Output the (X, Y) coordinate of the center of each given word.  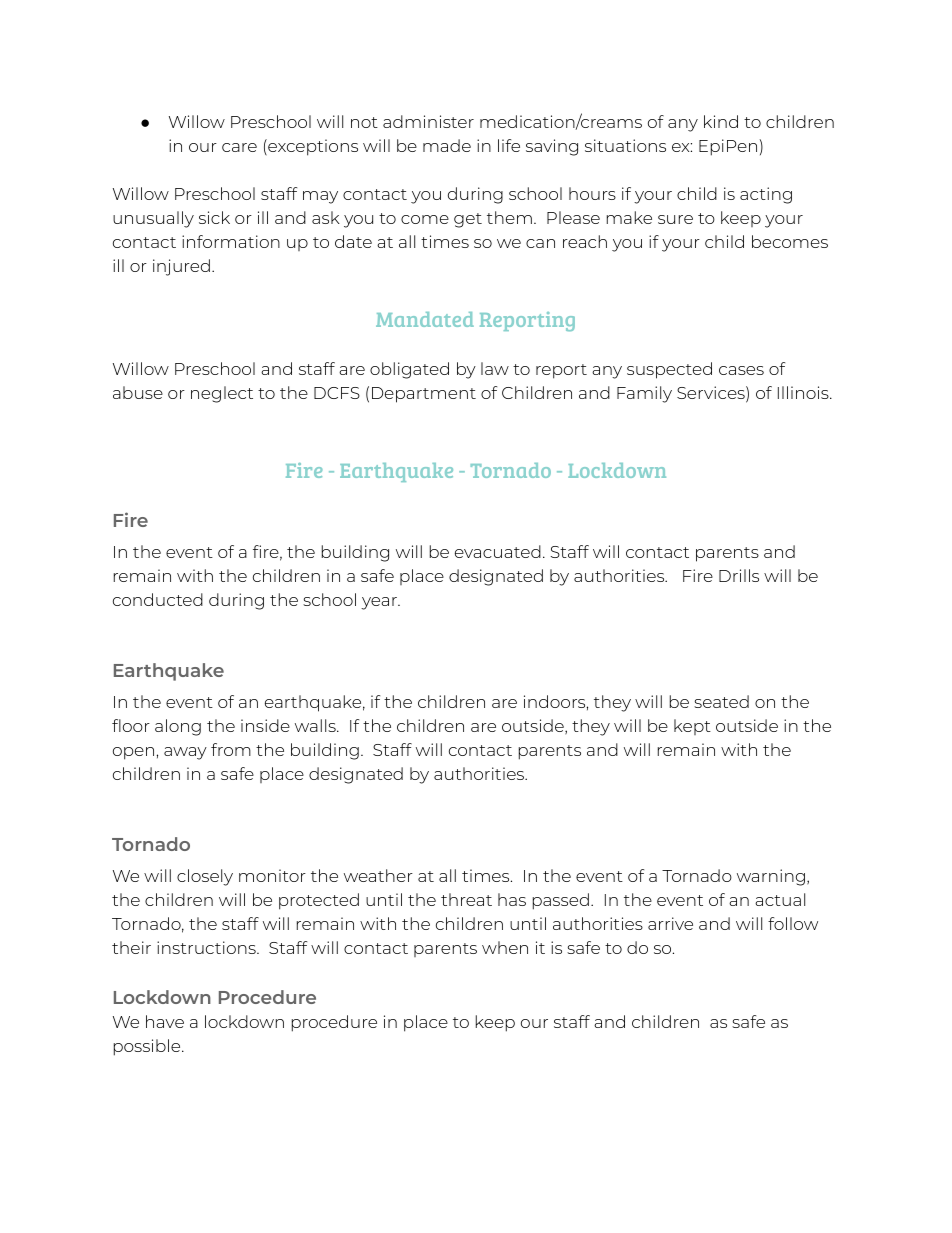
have (165, 1021)
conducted (158, 599)
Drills (739, 575)
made (447, 145)
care (239, 147)
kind (721, 121)
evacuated (498, 551)
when (505, 947)
